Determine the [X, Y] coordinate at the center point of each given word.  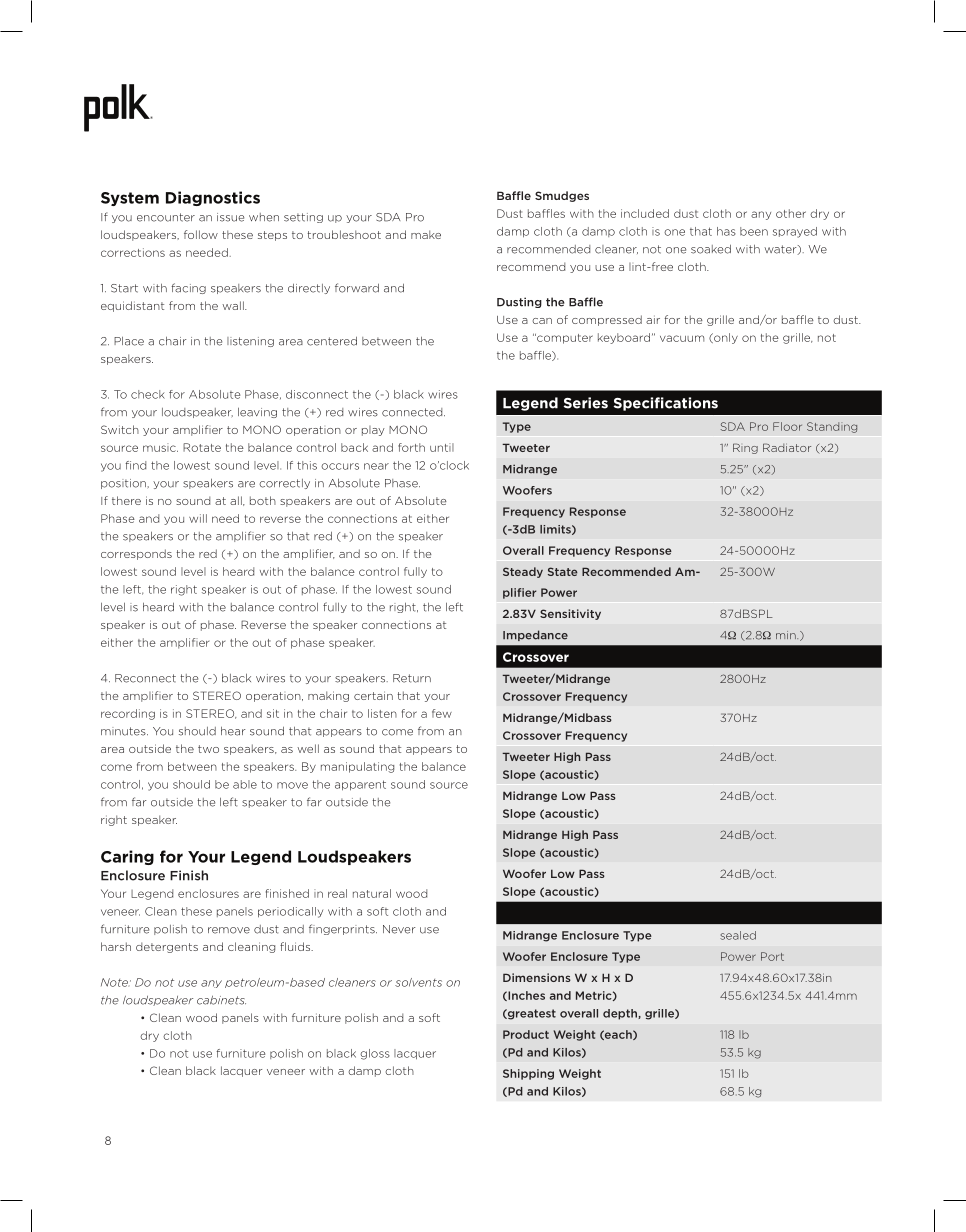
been [754, 231]
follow [201, 234]
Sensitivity [570, 614]
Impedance [535, 635]
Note [115, 982]
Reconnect [145, 678]
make [426, 234]
